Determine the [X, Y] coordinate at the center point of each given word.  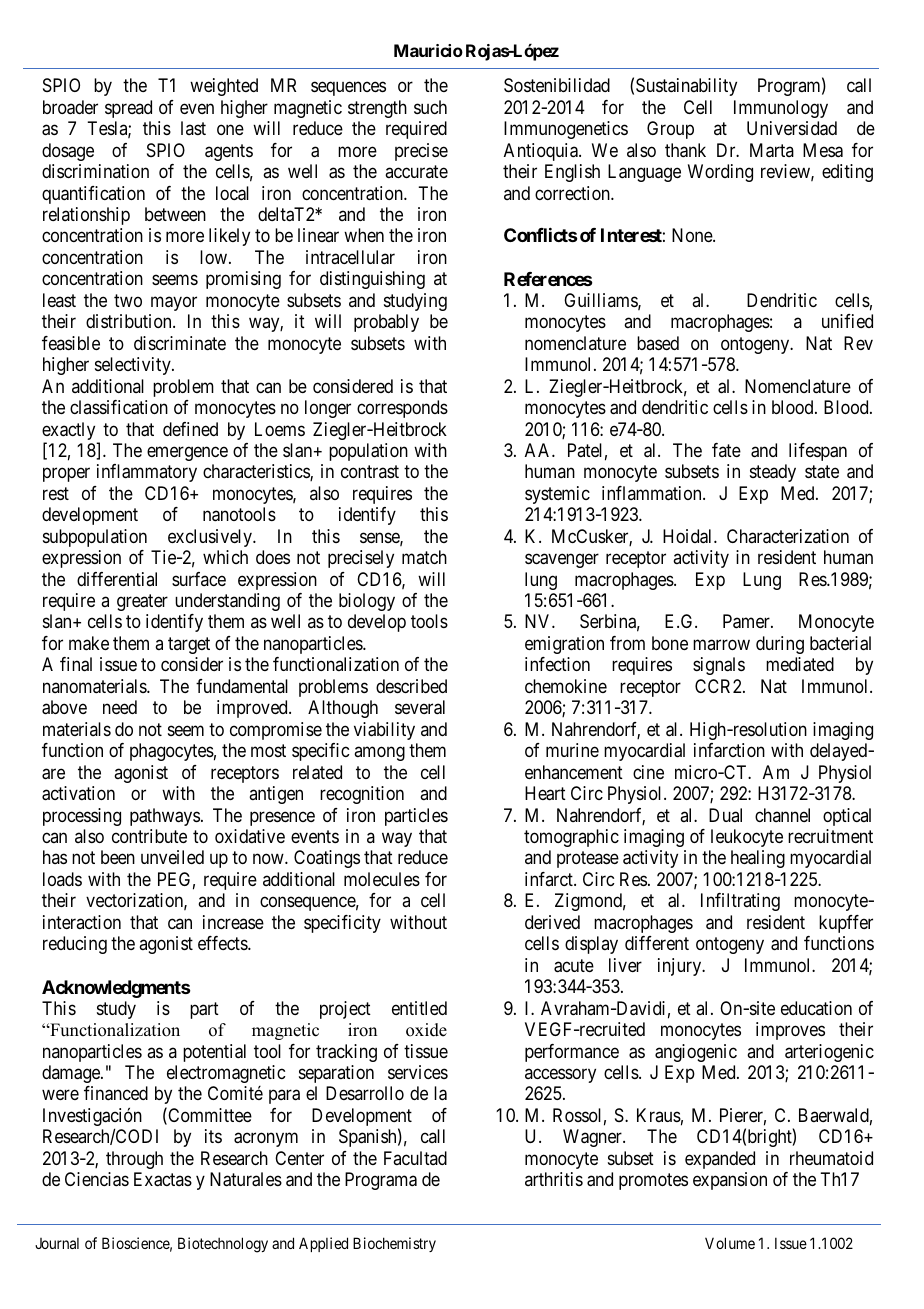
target [189, 645]
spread [128, 109]
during [780, 645]
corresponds [402, 409]
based [658, 343]
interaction [82, 922]
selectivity [134, 366]
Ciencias [97, 1179]
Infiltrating [740, 902]
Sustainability [686, 87]
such [430, 107]
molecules [382, 879]
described [411, 686]
